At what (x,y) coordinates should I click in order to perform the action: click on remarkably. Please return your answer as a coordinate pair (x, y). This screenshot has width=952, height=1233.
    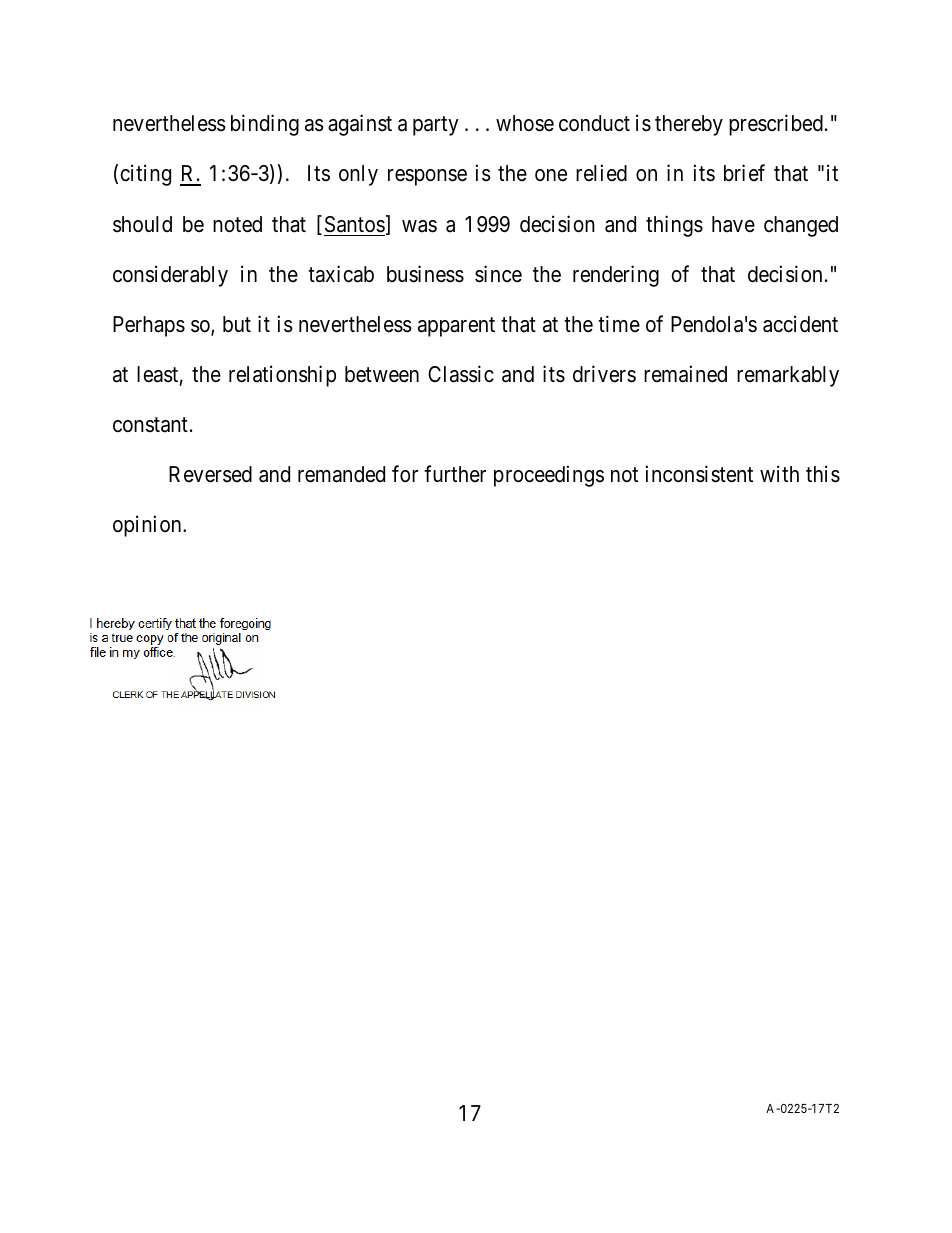
    Looking at the image, I should click on (788, 376).
